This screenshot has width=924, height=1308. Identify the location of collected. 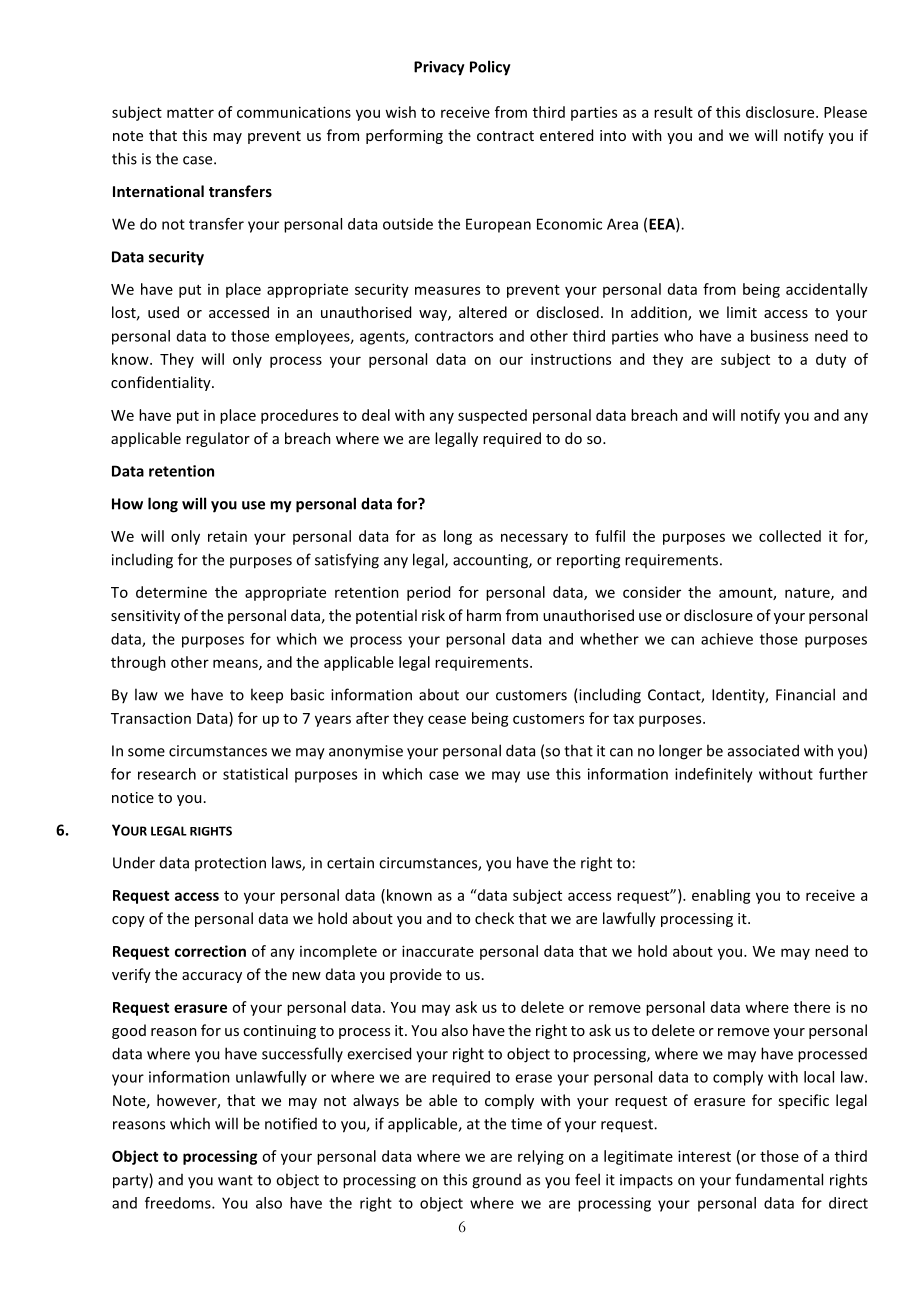
(790, 536).
